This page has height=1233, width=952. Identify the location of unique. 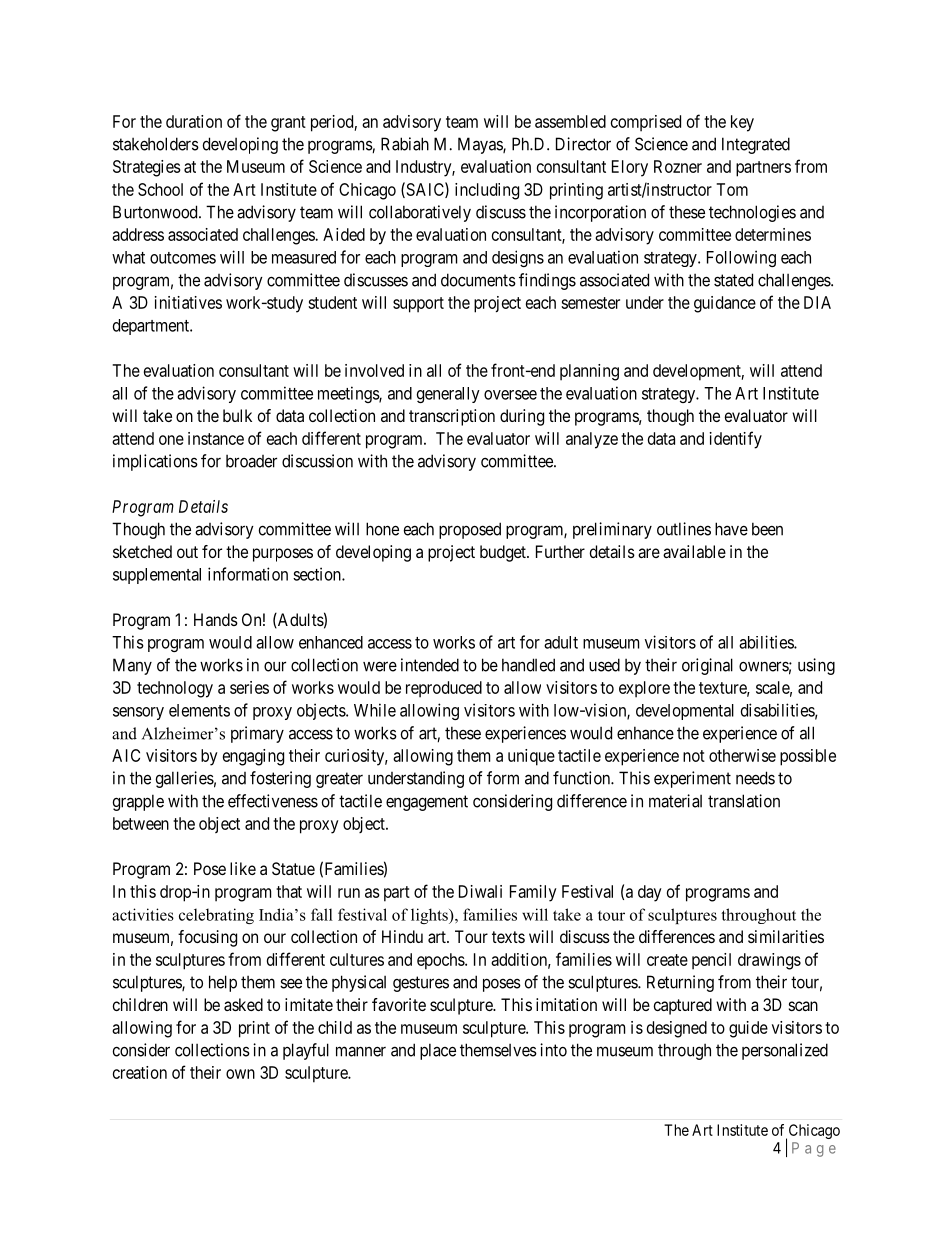
(531, 757).
